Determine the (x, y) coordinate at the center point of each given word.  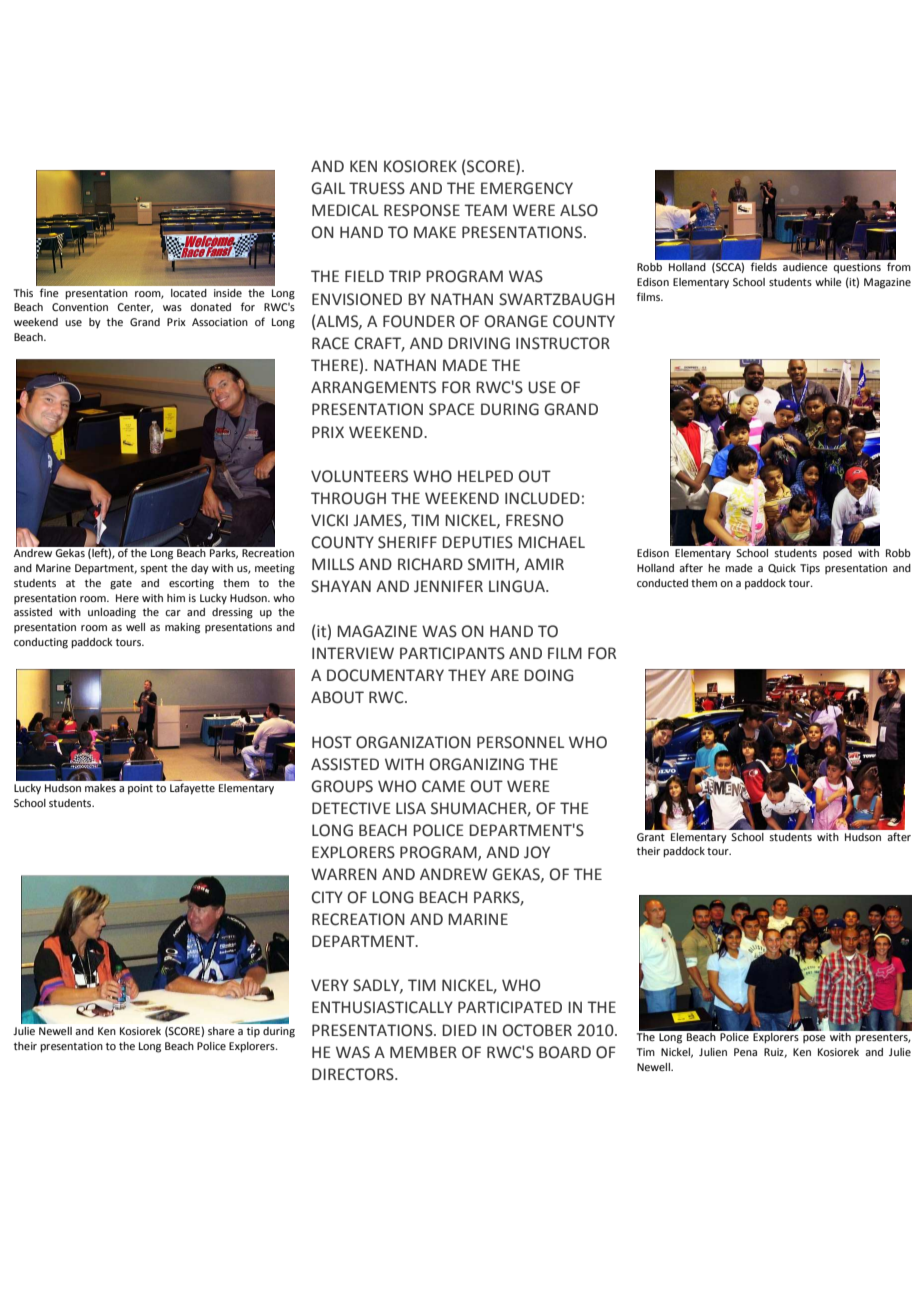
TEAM (485, 210)
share (221, 1031)
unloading (112, 613)
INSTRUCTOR (563, 343)
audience (805, 267)
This (23, 293)
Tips (810, 569)
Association (220, 322)
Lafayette (192, 789)
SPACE (452, 409)
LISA (411, 808)
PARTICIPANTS (452, 653)
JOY (537, 852)
